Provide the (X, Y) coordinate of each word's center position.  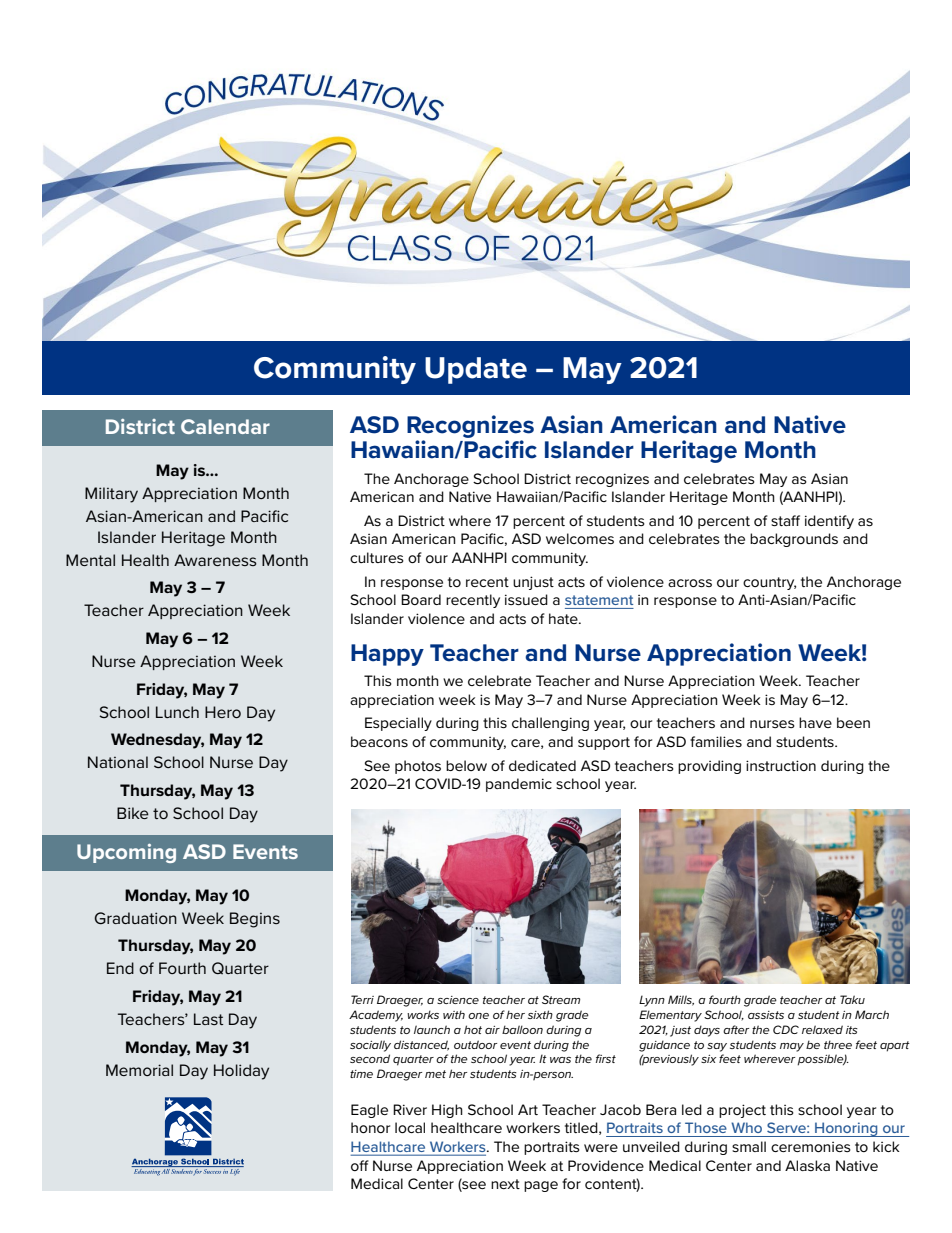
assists (766, 1015)
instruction (781, 765)
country (769, 583)
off (360, 1165)
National (118, 762)
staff (785, 520)
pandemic (519, 785)
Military (111, 495)
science (458, 1000)
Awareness (215, 560)
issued (526, 599)
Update (476, 370)
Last (208, 1019)
